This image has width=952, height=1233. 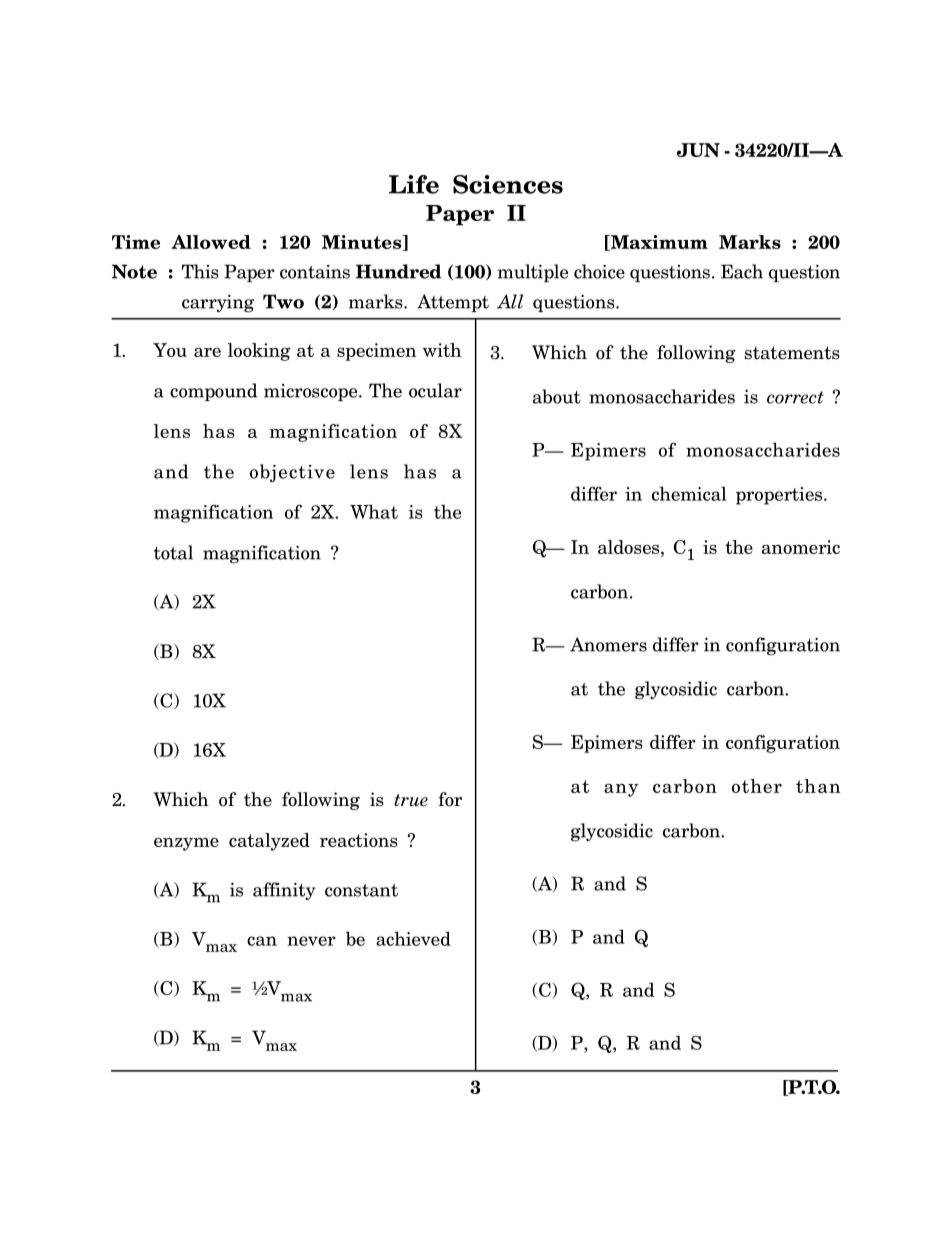 What do you see at coordinates (795, 397) in the image?
I see `correct` at bounding box center [795, 397].
